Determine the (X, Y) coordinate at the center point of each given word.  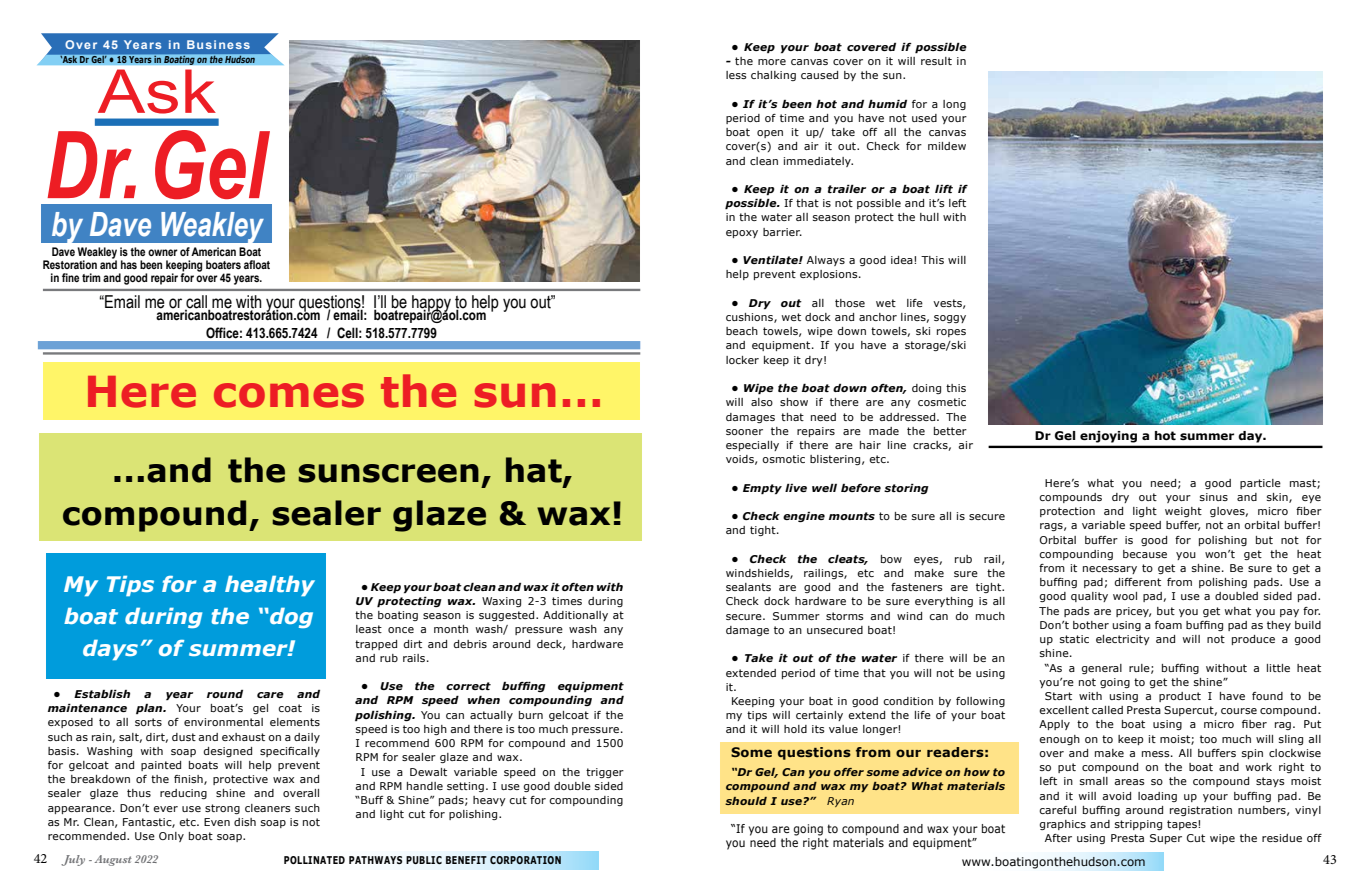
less (736, 75)
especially (752, 446)
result (936, 61)
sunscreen (388, 473)
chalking (773, 76)
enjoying (1108, 437)
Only (171, 837)
